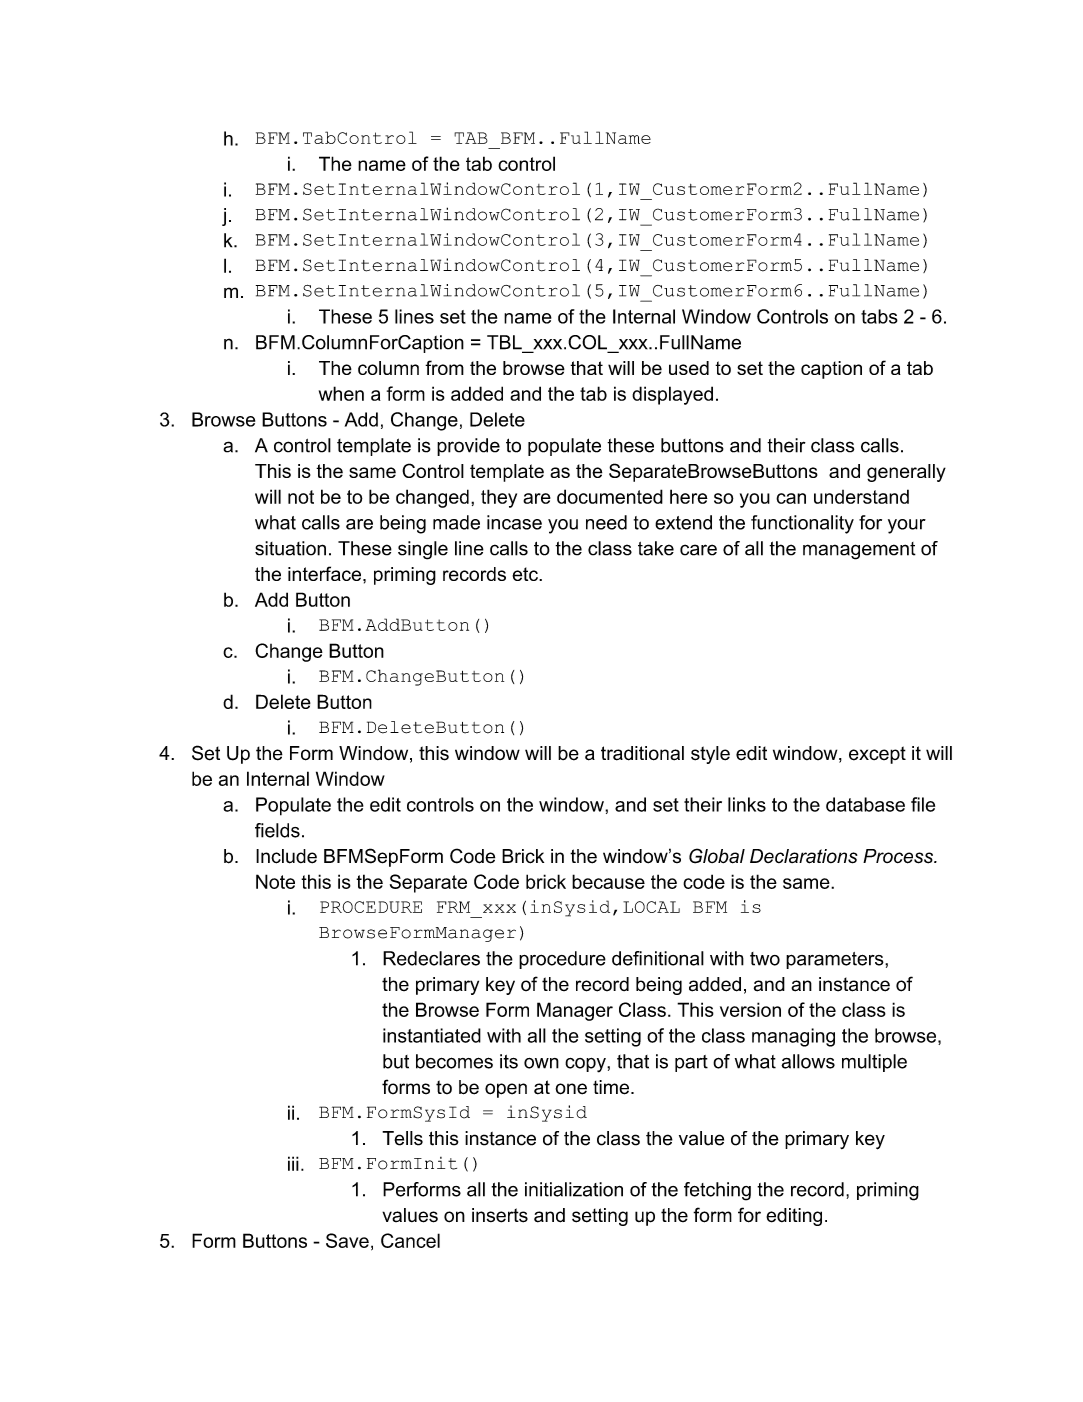 The width and height of the document is (1083, 1402). What do you see at coordinates (277, 830) in the document?
I see `fields` at bounding box center [277, 830].
